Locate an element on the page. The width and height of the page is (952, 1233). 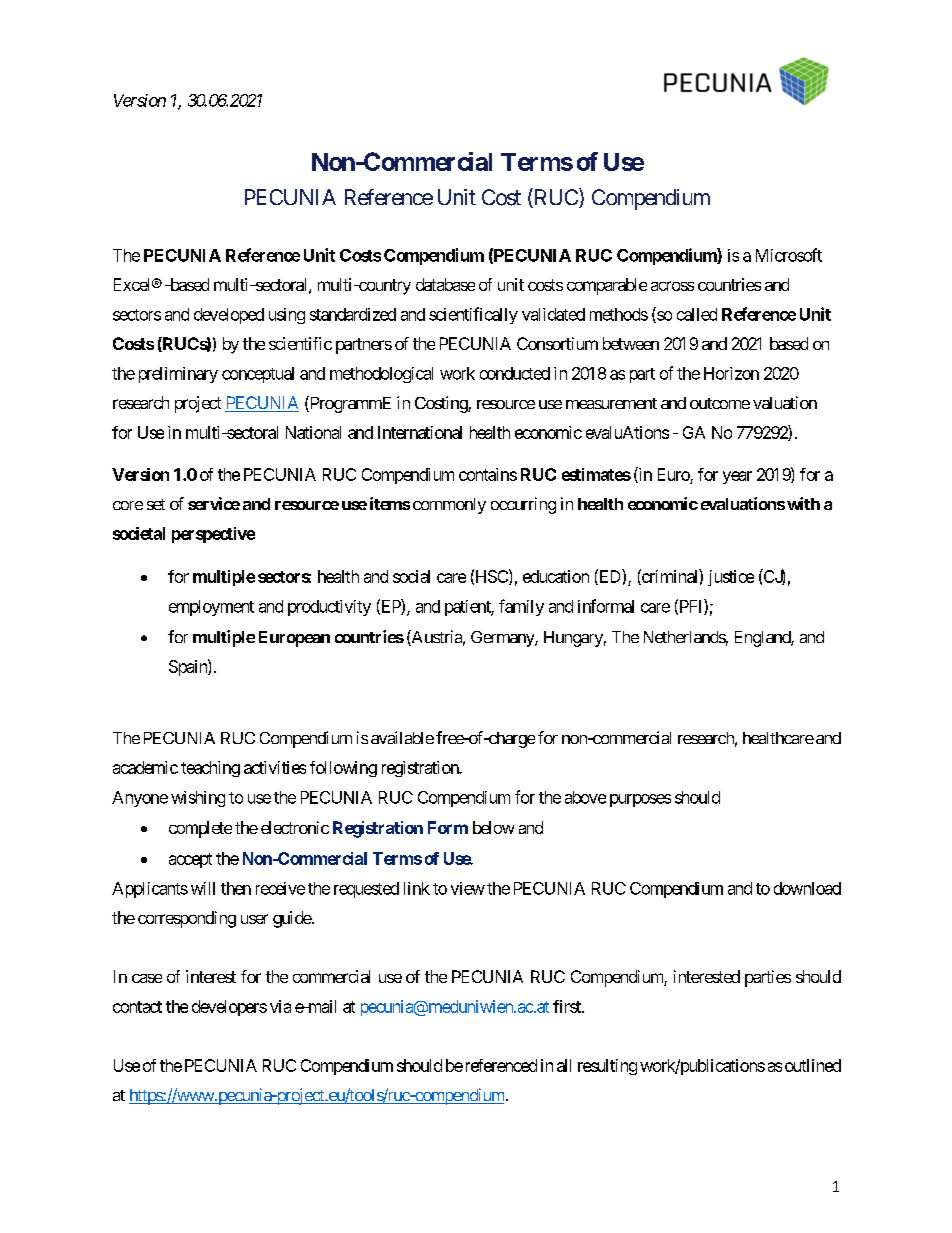
below is located at coordinates (493, 827).
